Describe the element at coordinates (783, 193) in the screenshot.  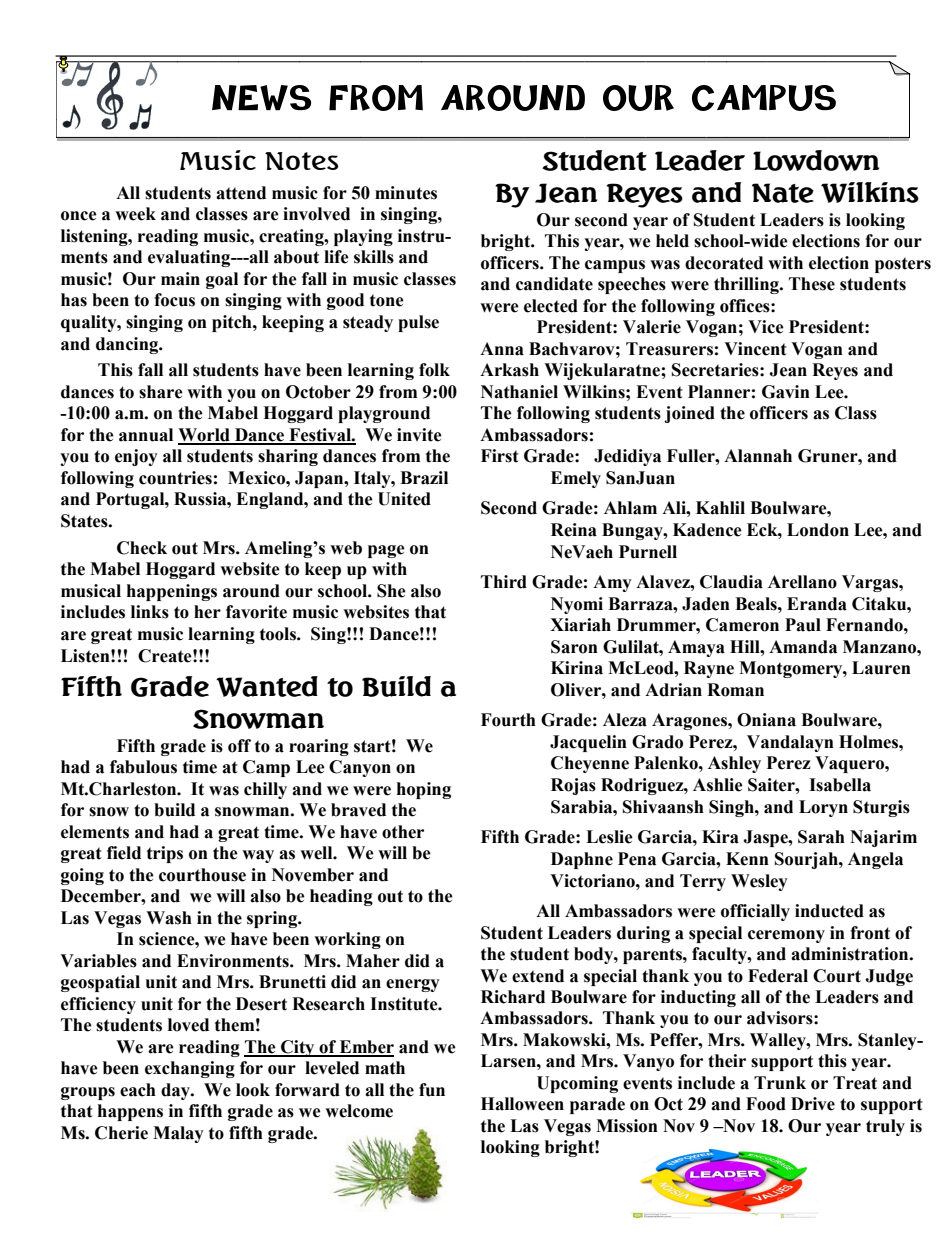
I see `Nate` at that location.
